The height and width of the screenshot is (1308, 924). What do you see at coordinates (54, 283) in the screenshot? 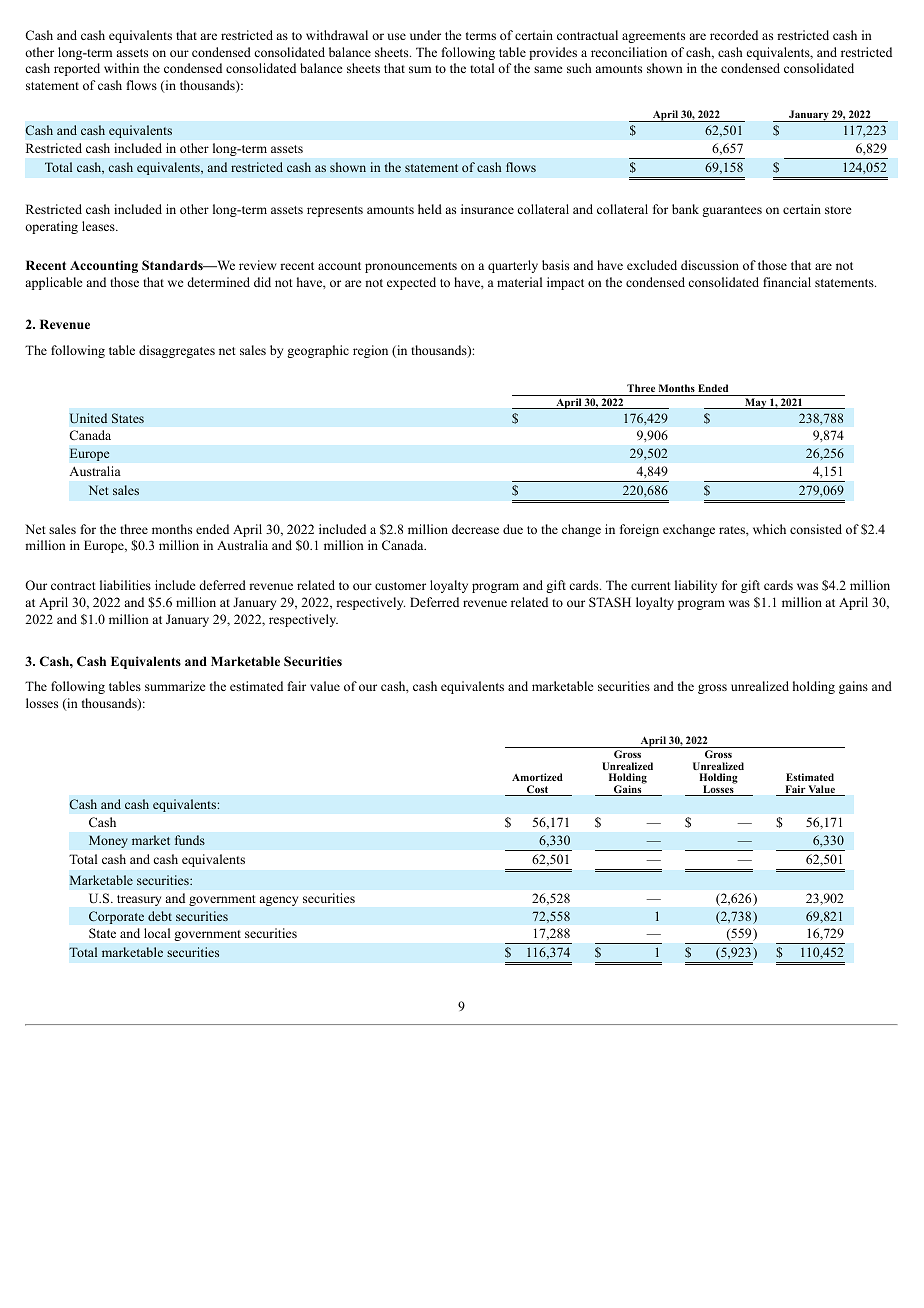
I see `applicable` at bounding box center [54, 283].
